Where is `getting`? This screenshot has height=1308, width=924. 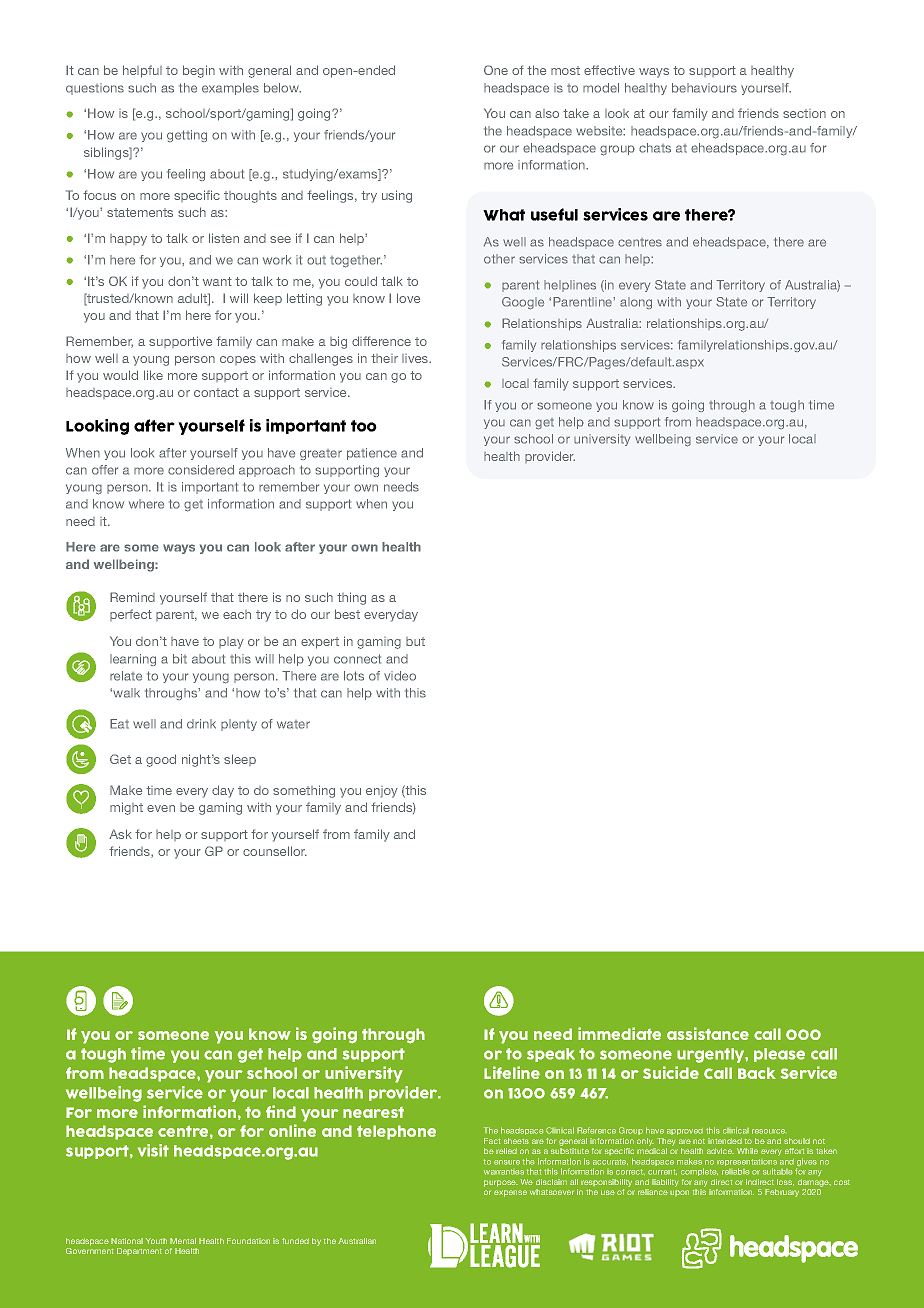
getting is located at coordinates (187, 136).
